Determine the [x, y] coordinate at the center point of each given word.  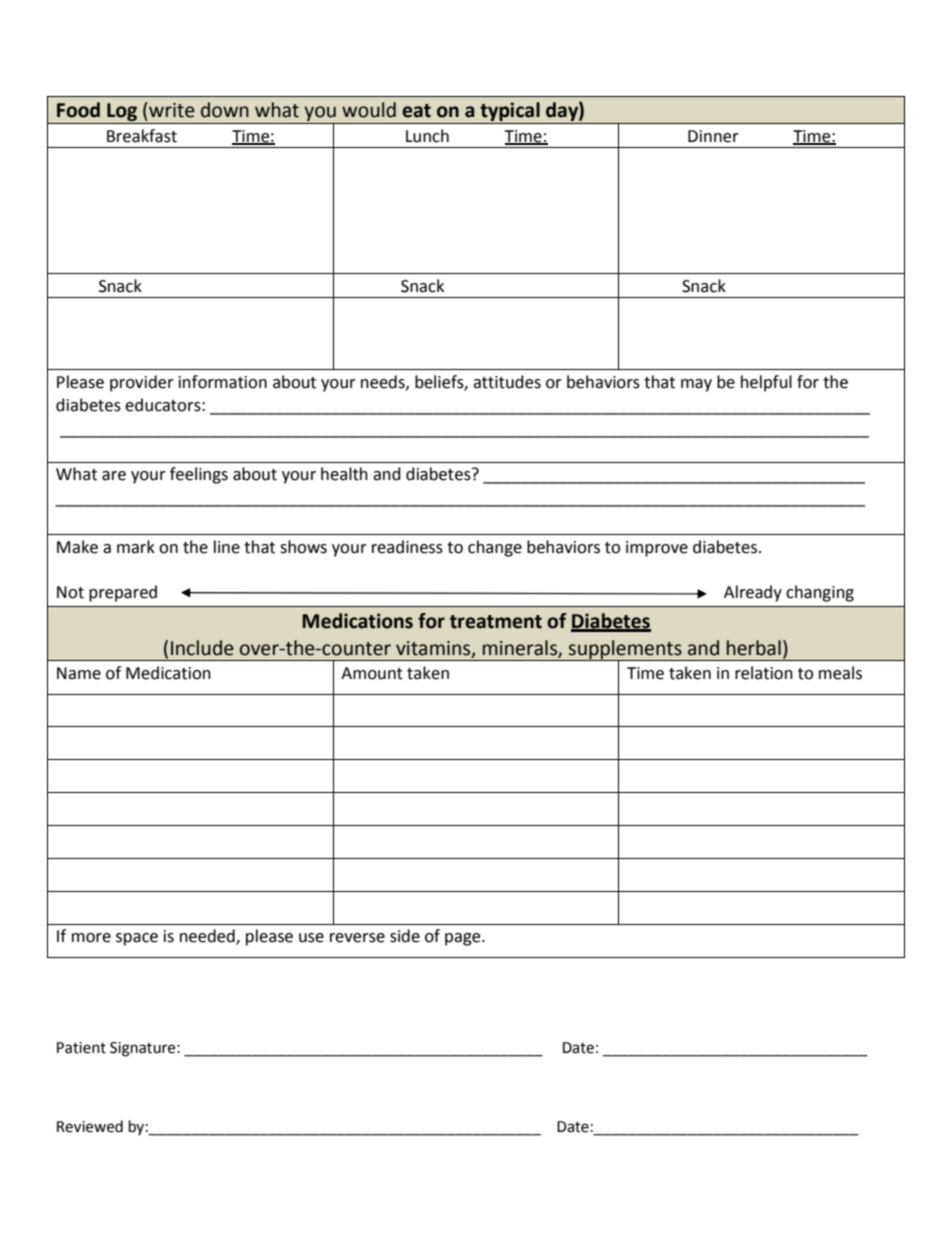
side [405, 936]
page [464, 939]
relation [764, 673]
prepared [123, 593]
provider [142, 383]
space [137, 939]
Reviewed [90, 1126]
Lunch [427, 136]
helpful [766, 383]
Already [753, 593]
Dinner [713, 136]
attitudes [507, 382]
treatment [496, 622]
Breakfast [142, 136]
